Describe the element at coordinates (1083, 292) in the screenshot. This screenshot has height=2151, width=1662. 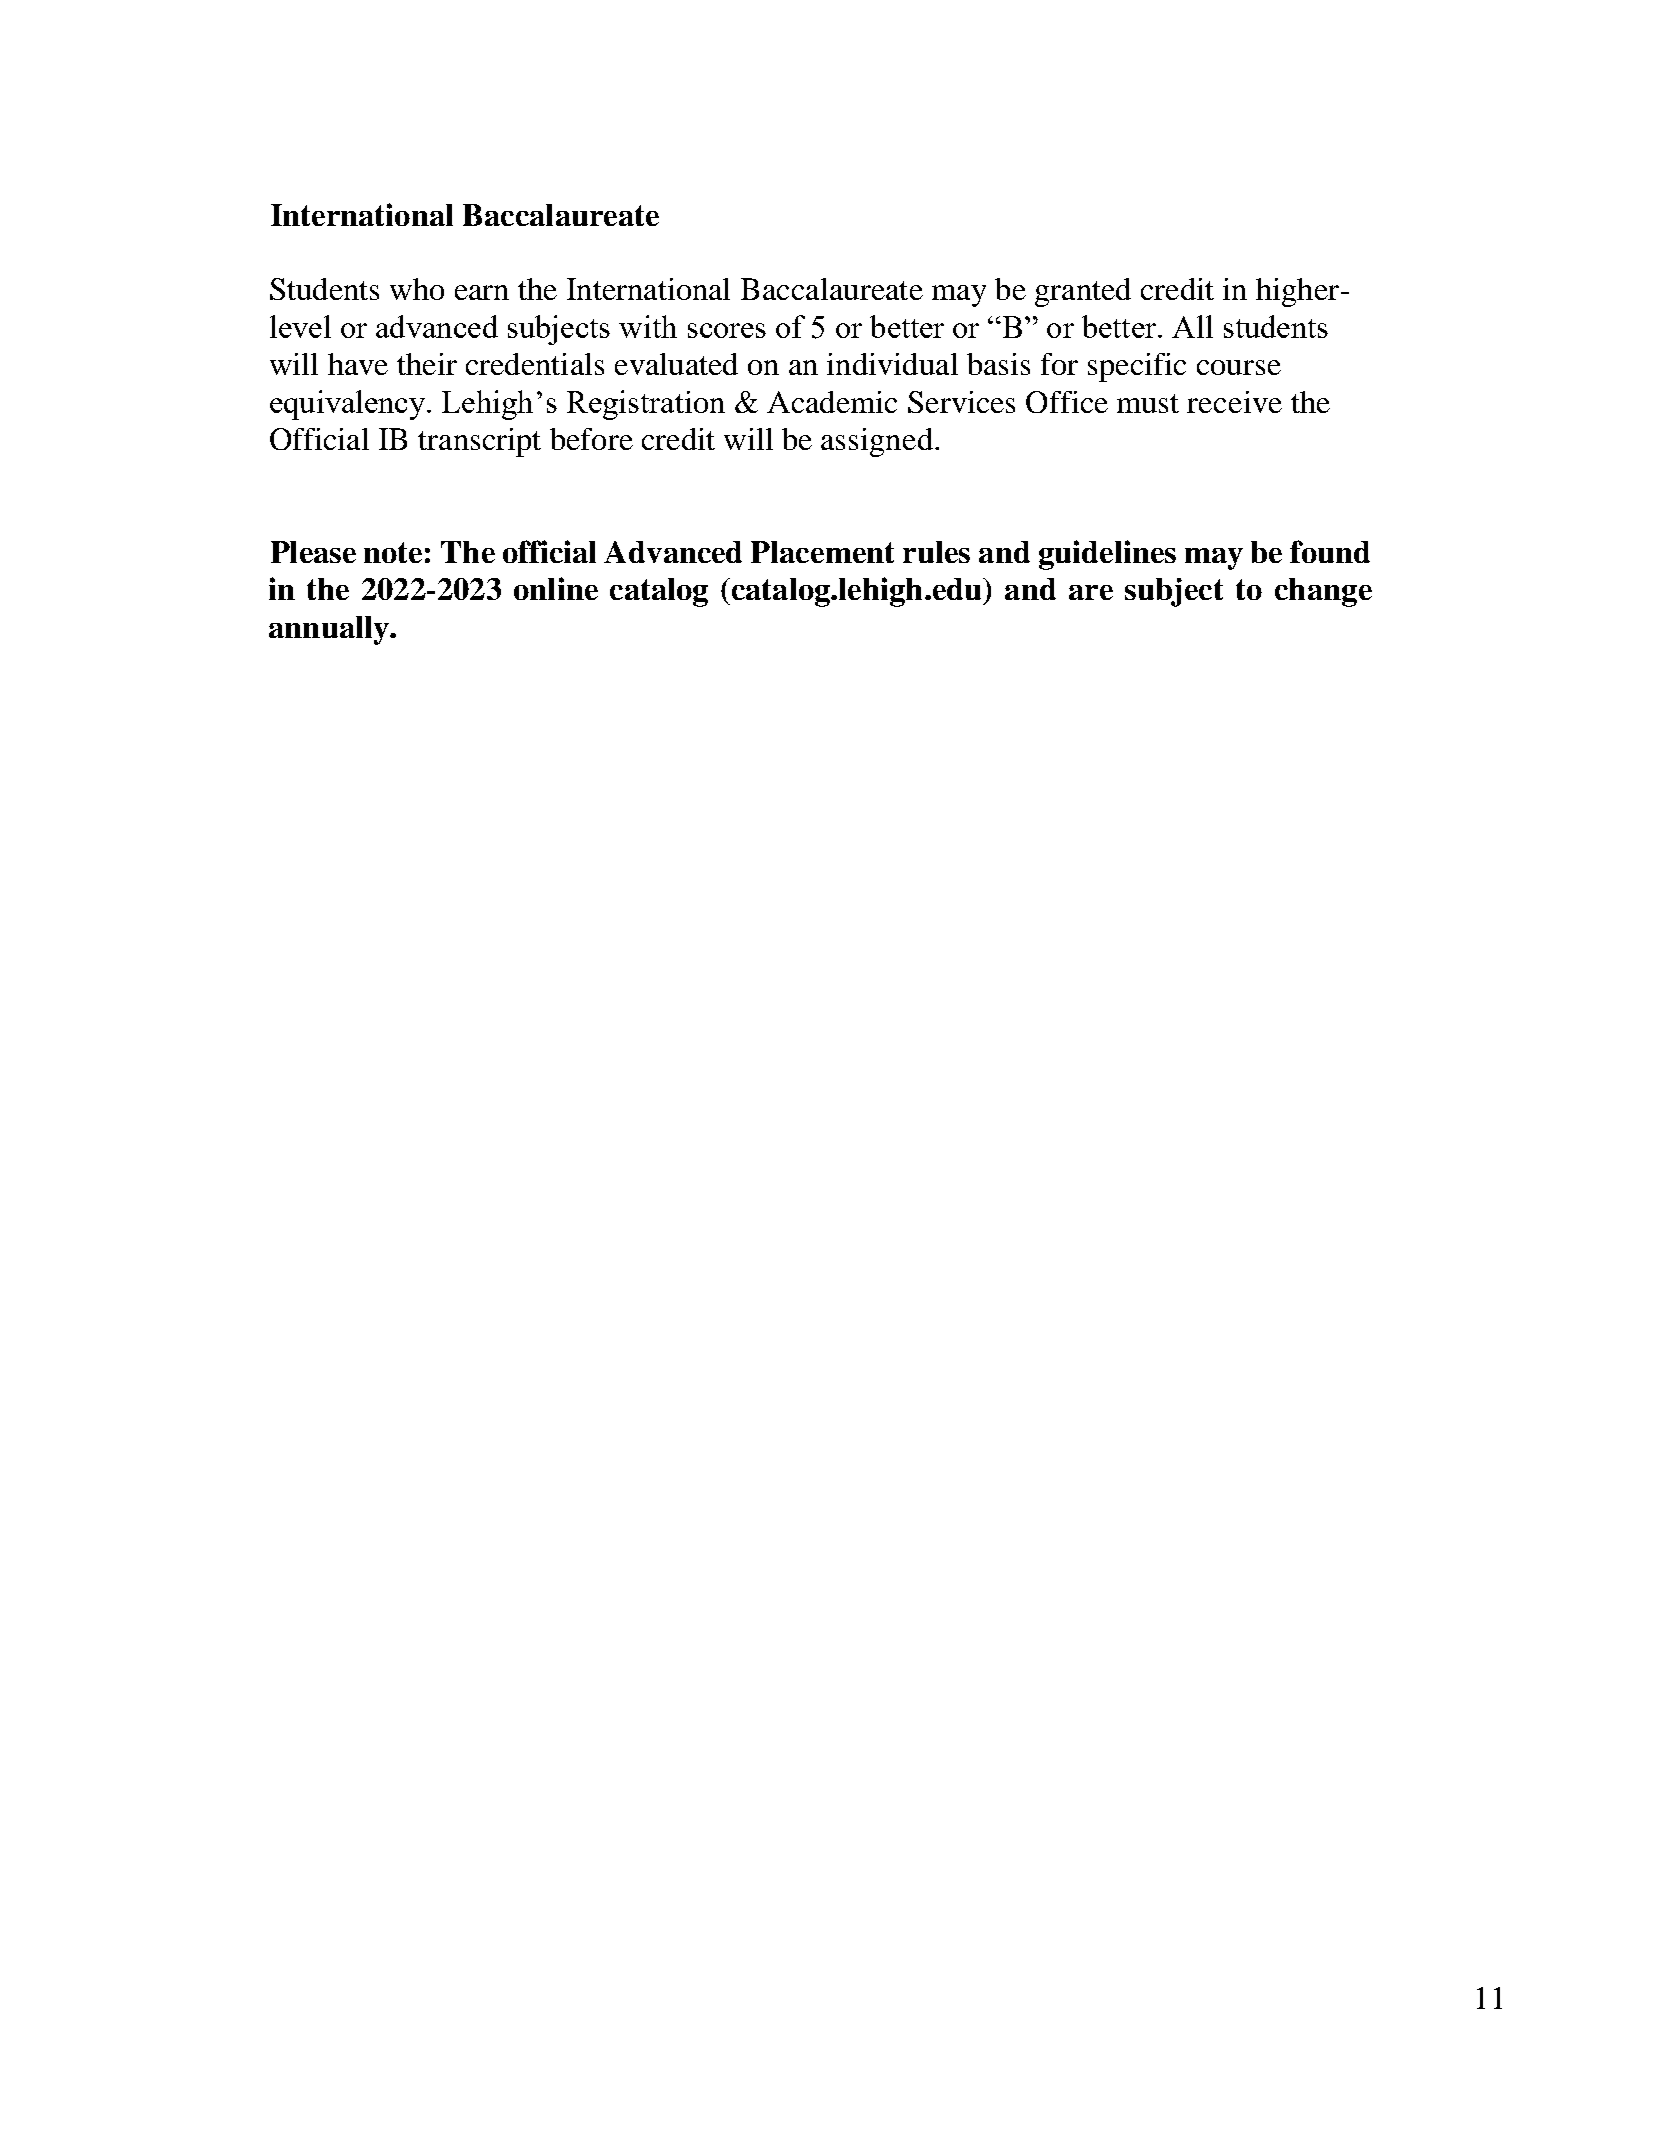
I see `granted` at that location.
